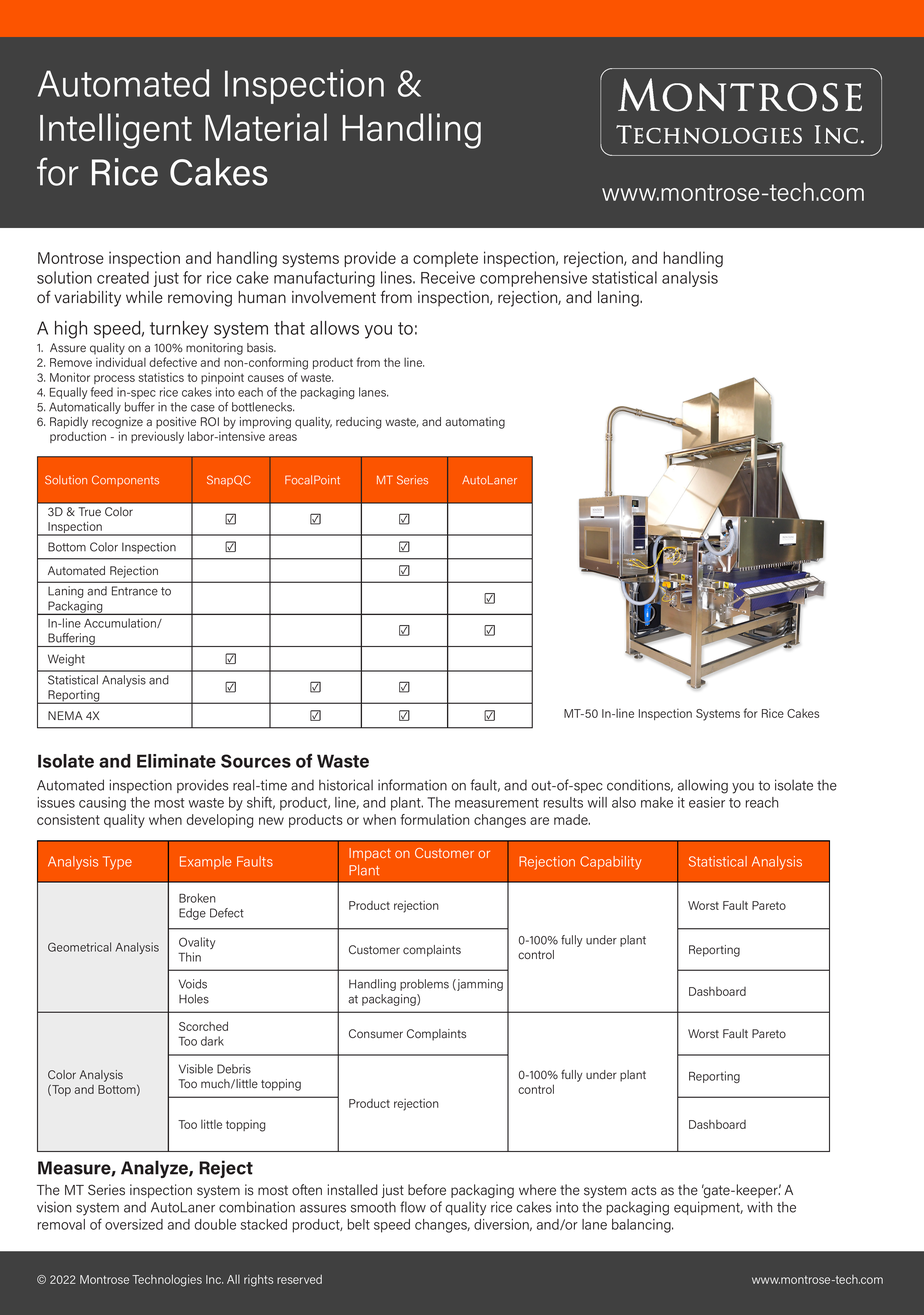  I want to click on Type, so click(117, 863).
